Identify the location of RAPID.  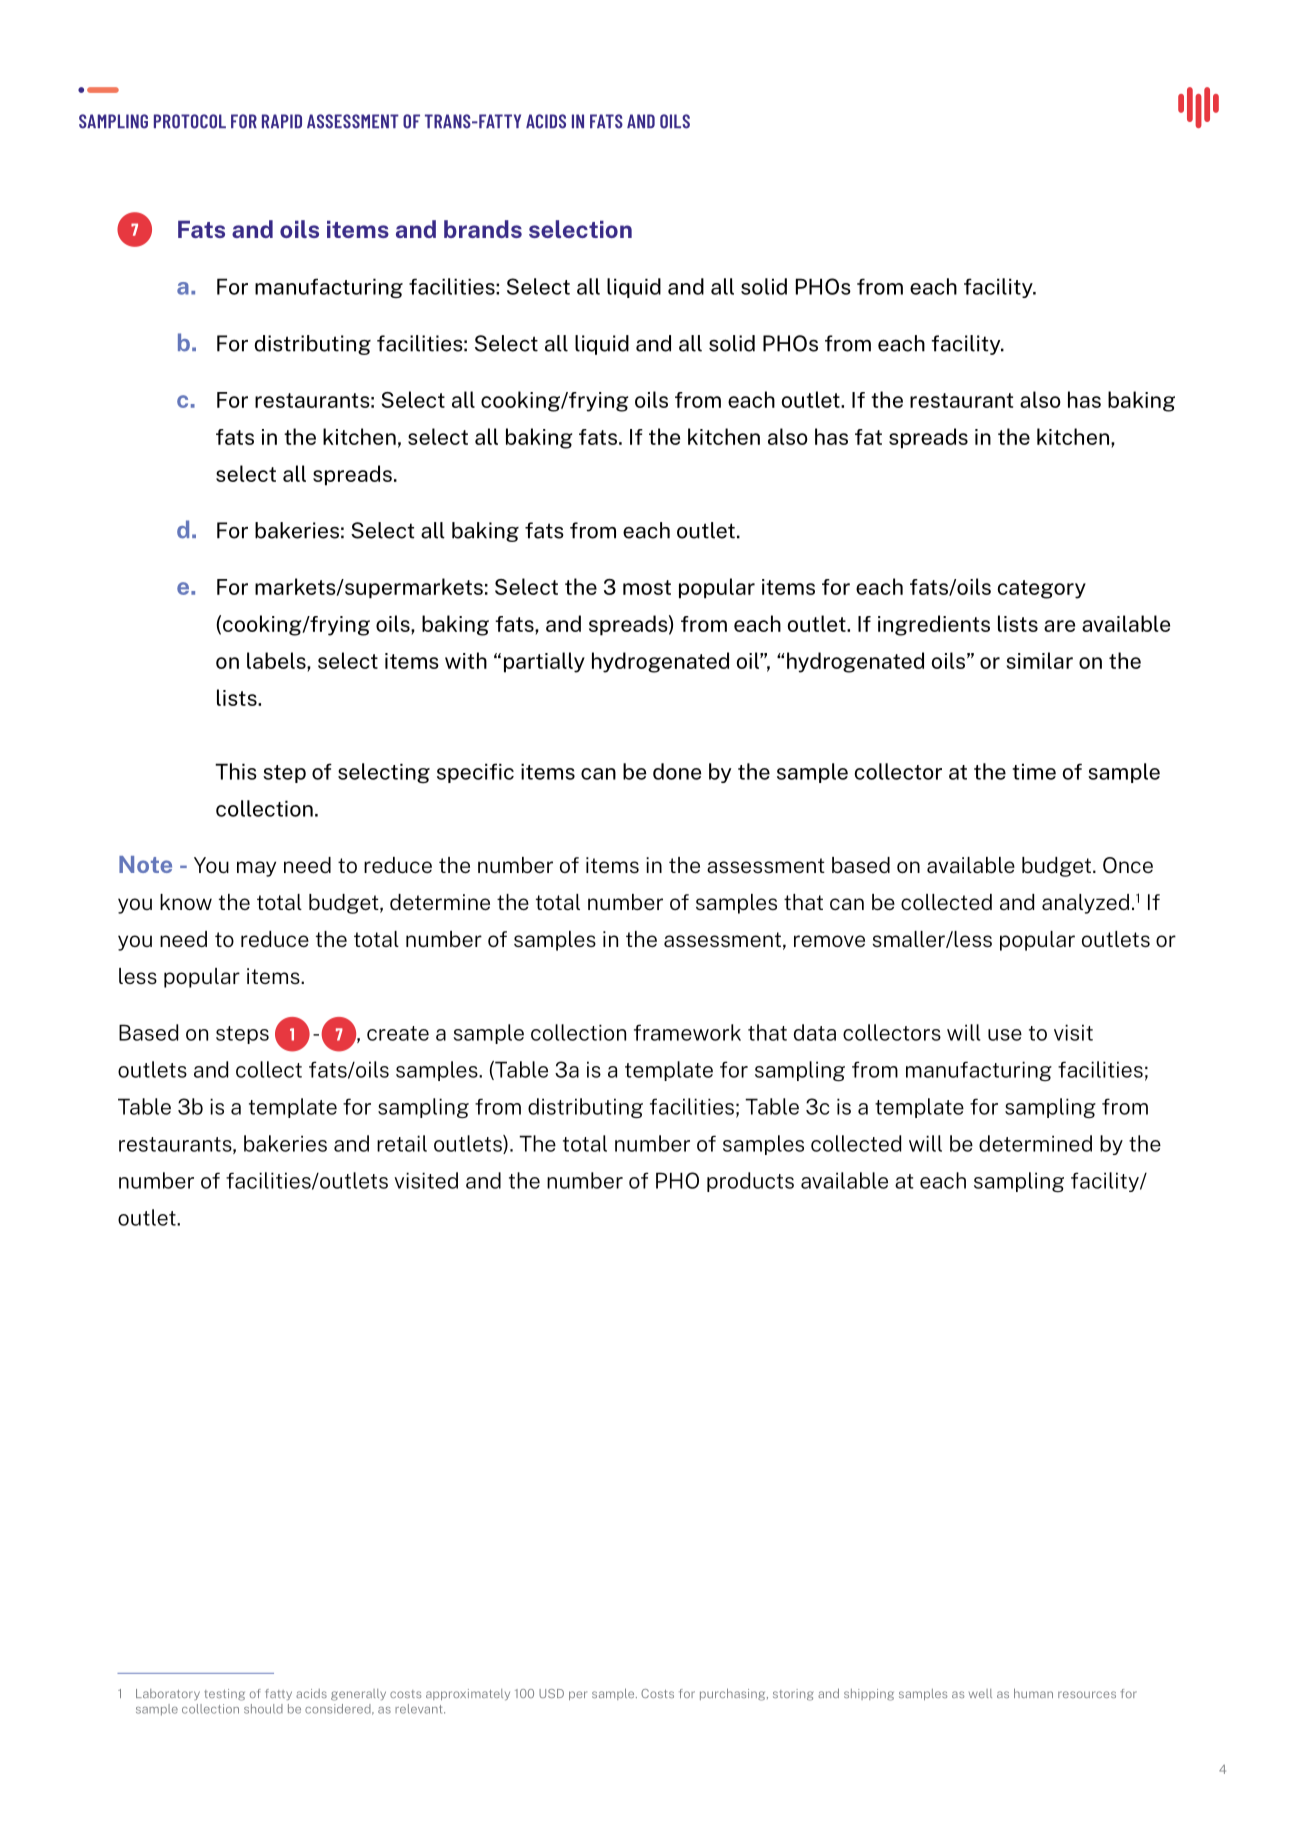
(282, 121).
